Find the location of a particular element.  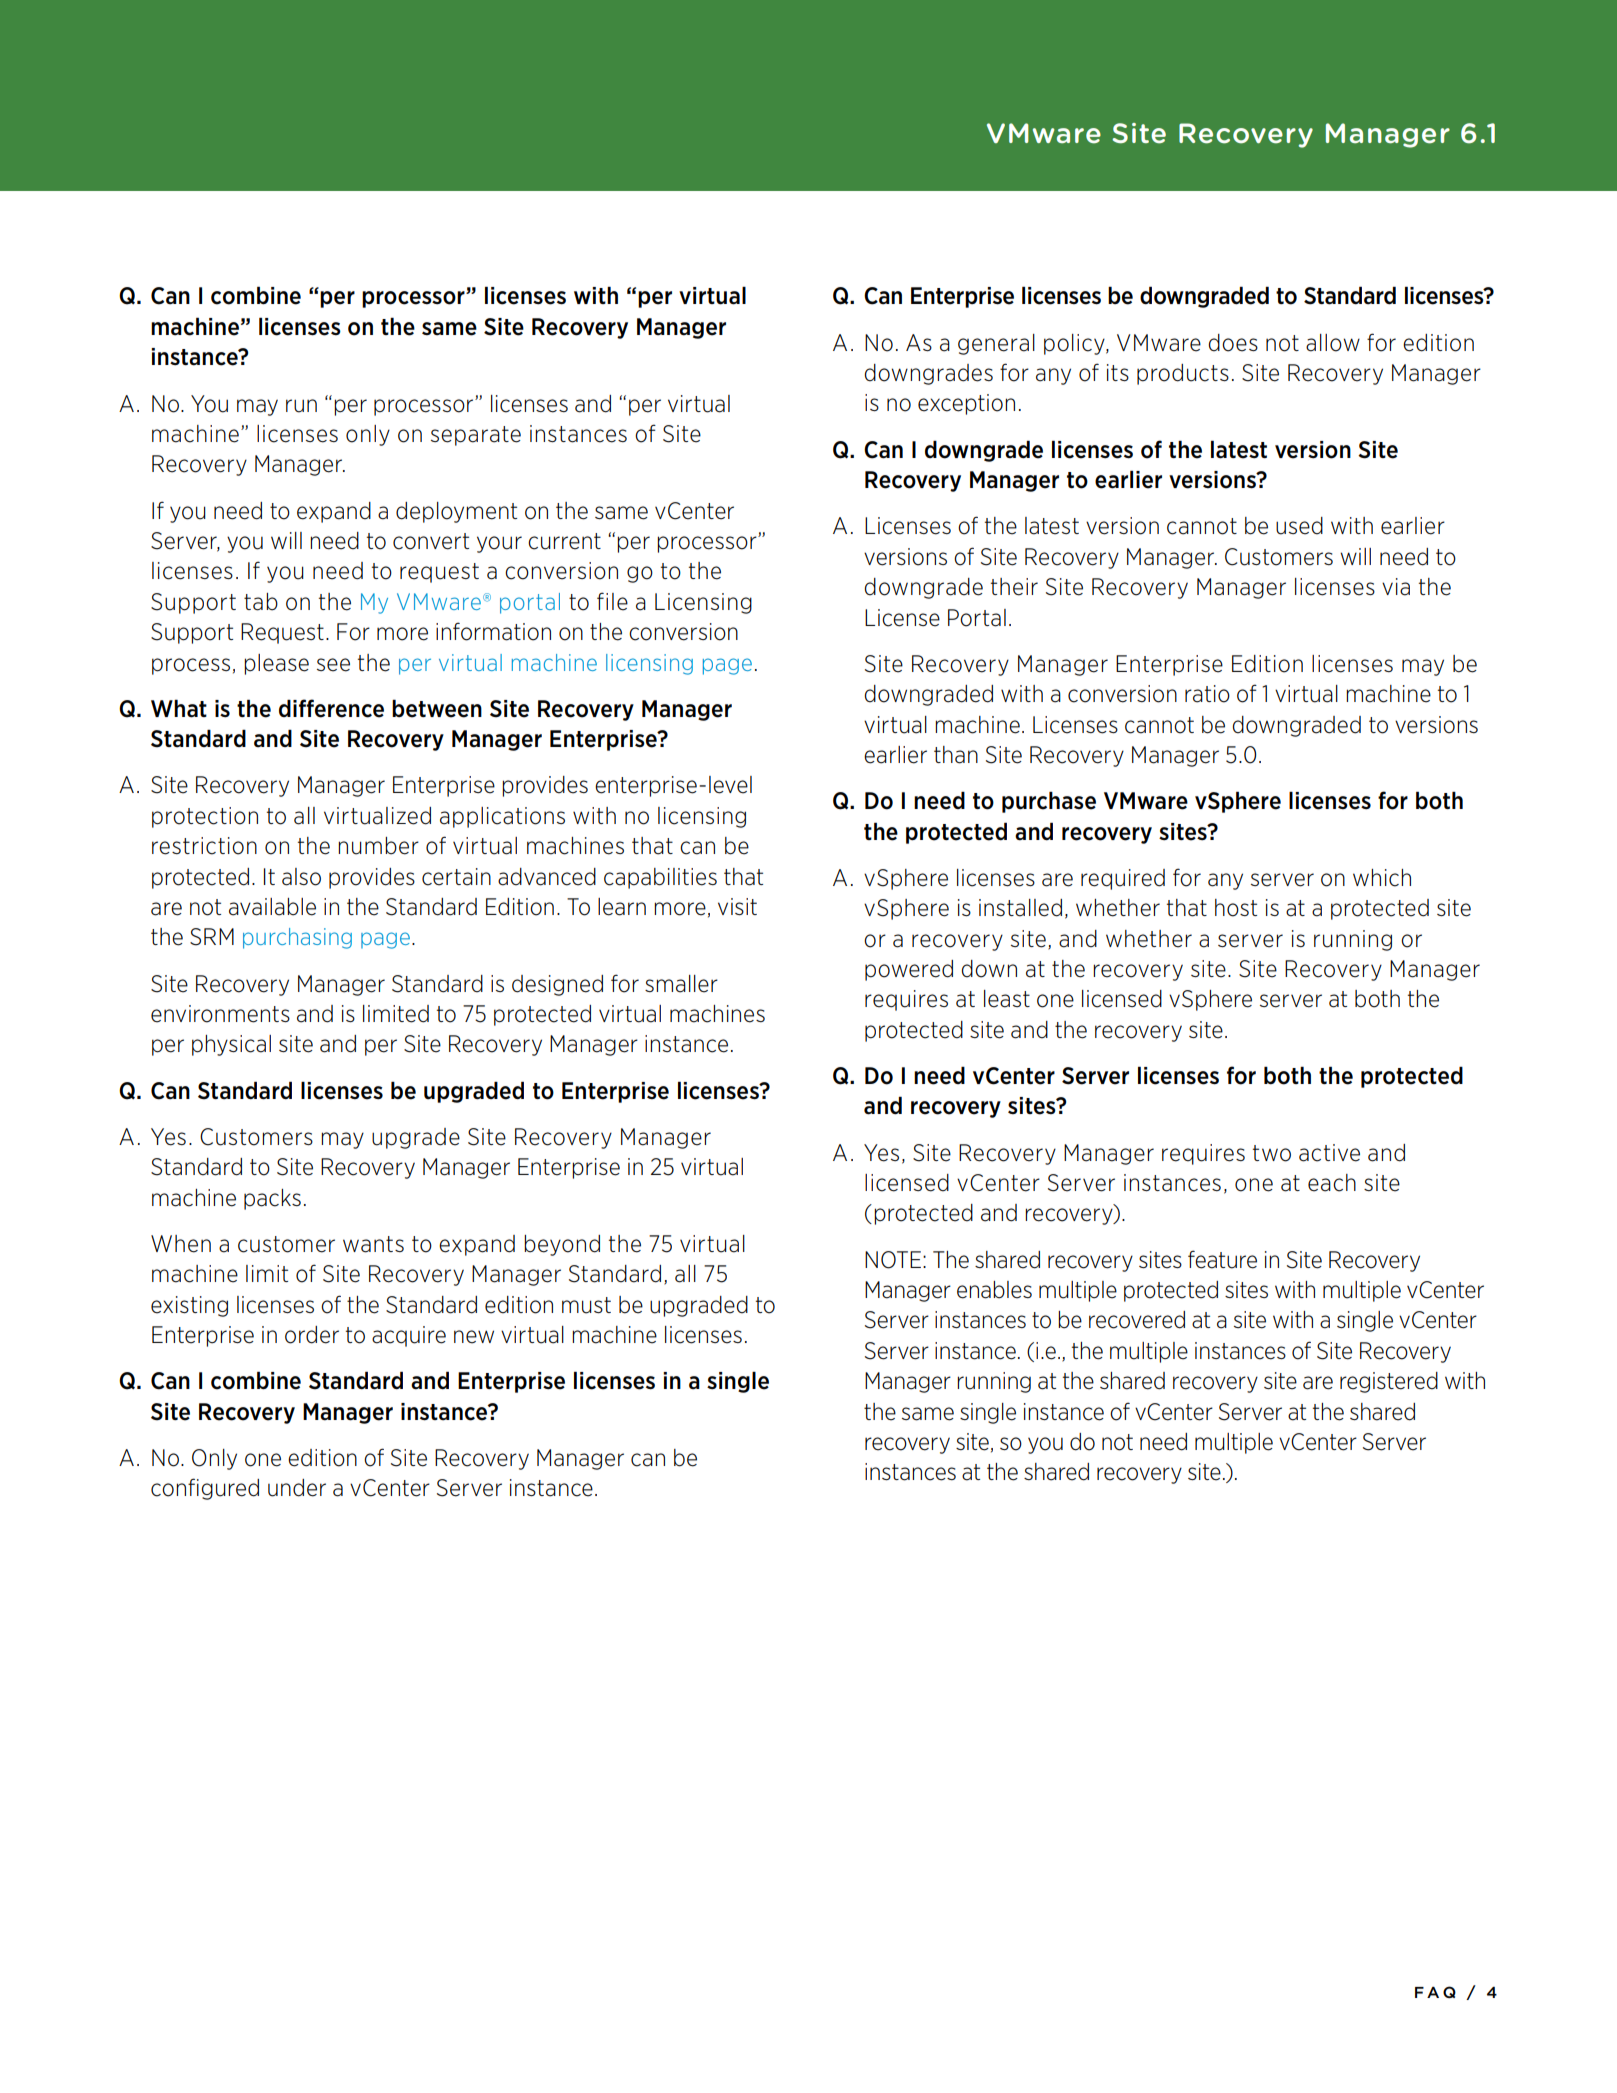

separate is located at coordinates (476, 436).
